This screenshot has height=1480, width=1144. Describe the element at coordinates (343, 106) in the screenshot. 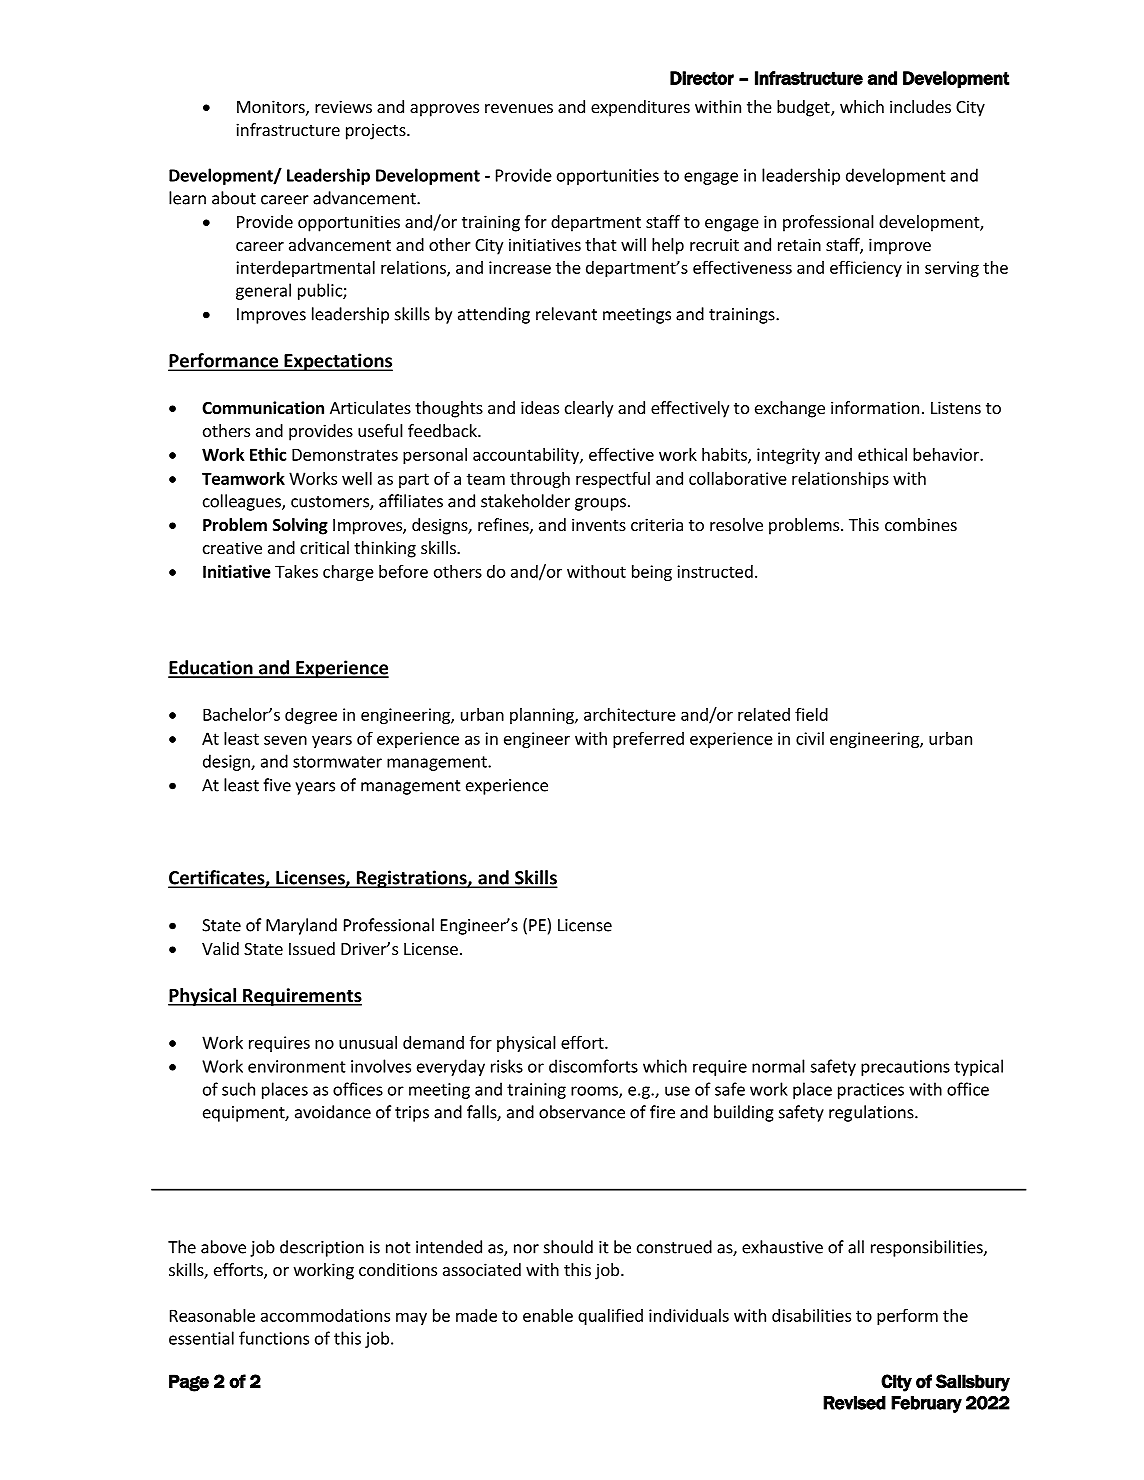

I see `reviews` at that location.
